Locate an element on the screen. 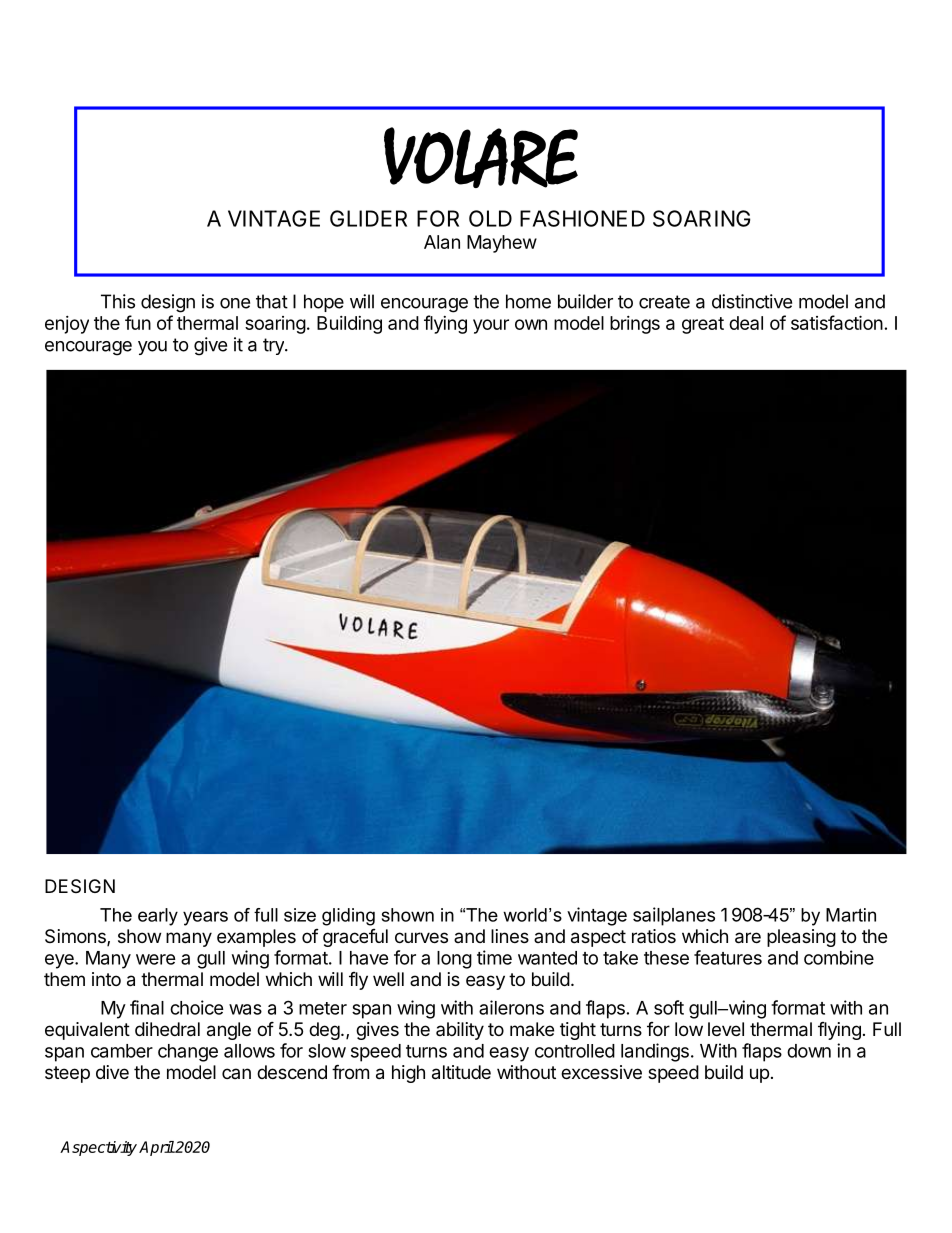  early is located at coordinates (158, 917).
